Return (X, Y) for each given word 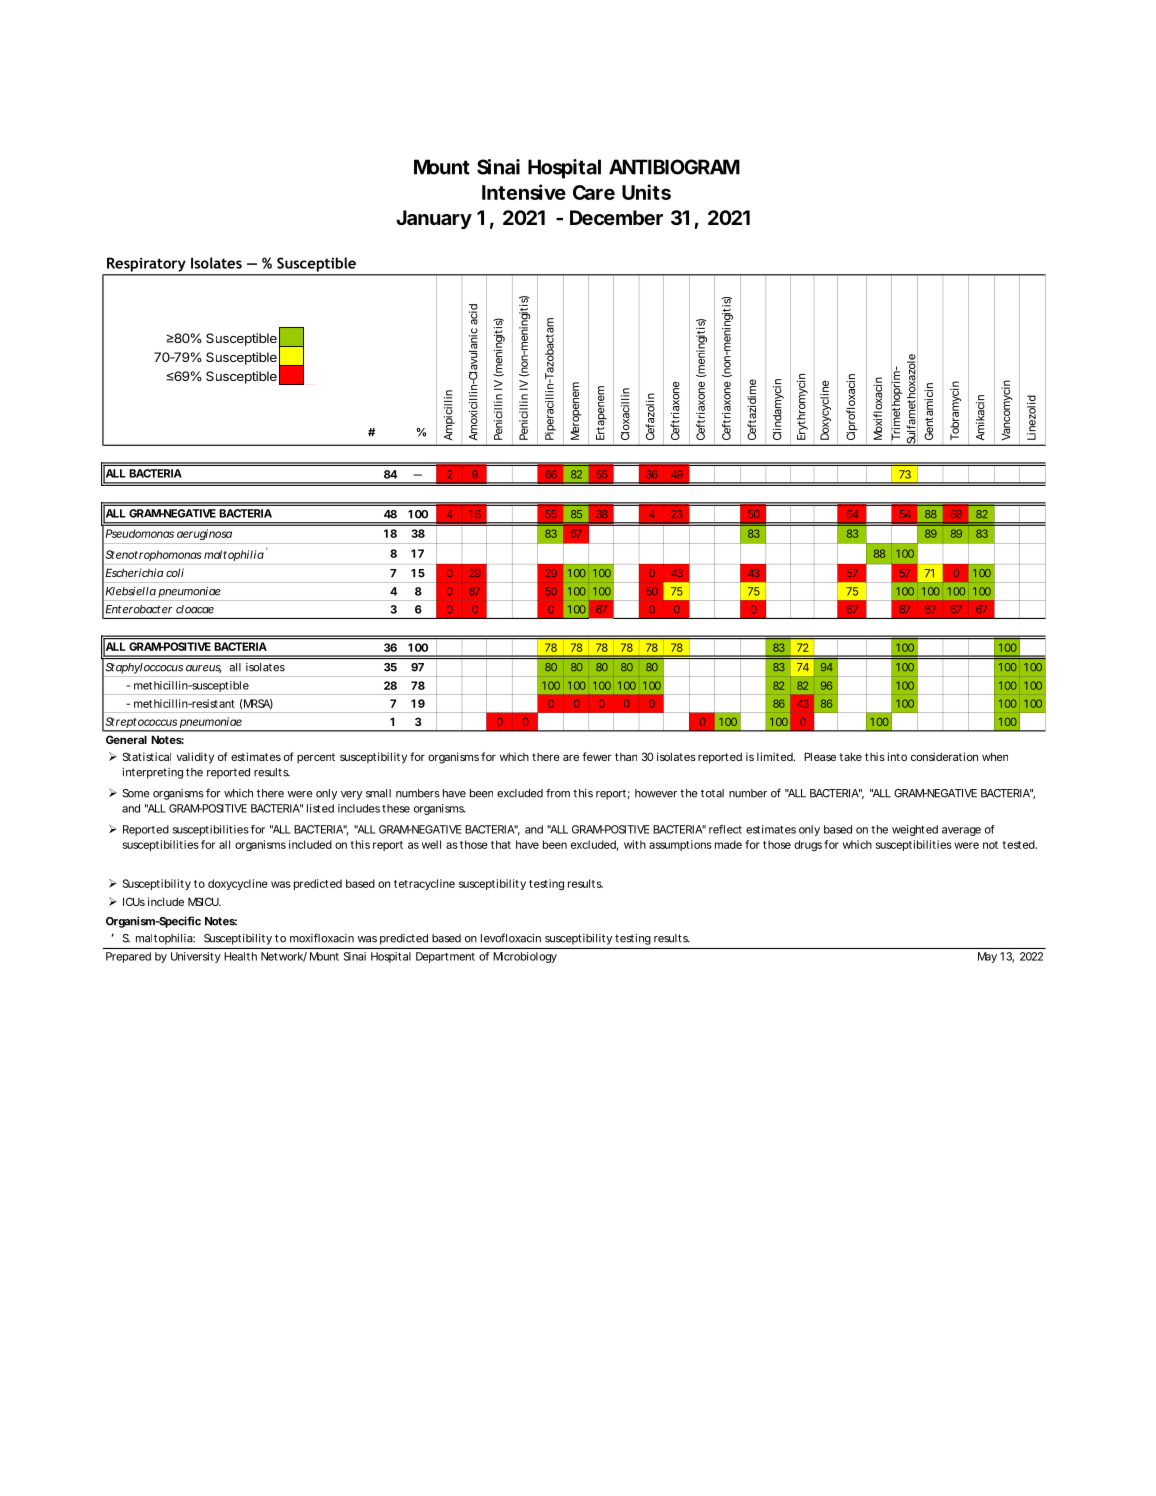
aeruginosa (204, 534)
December (616, 217)
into (897, 756)
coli (175, 572)
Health (240, 956)
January (434, 219)
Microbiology (525, 957)
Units (646, 192)
